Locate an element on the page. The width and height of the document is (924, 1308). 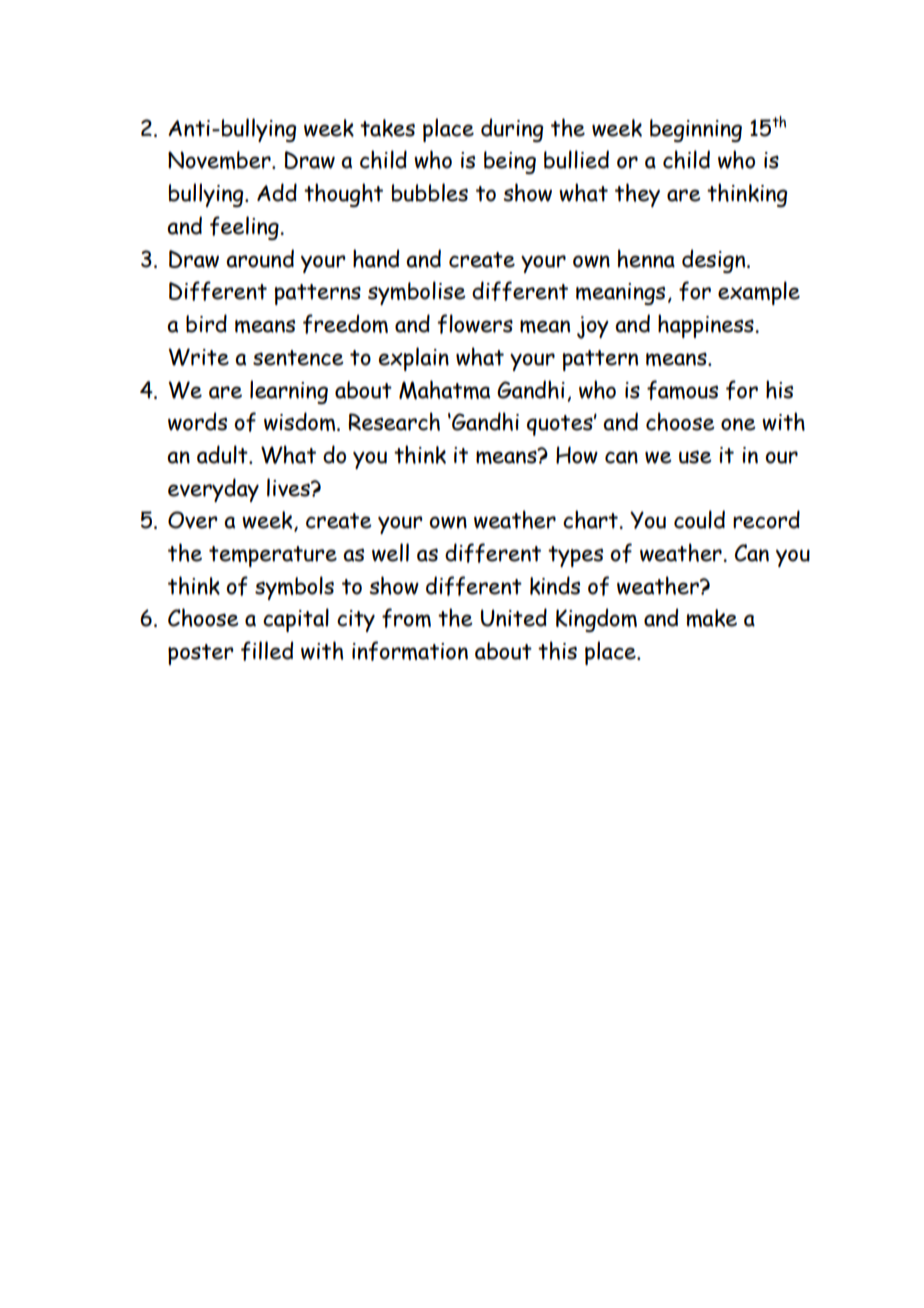
happiness is located at coordinates (707, 326).
